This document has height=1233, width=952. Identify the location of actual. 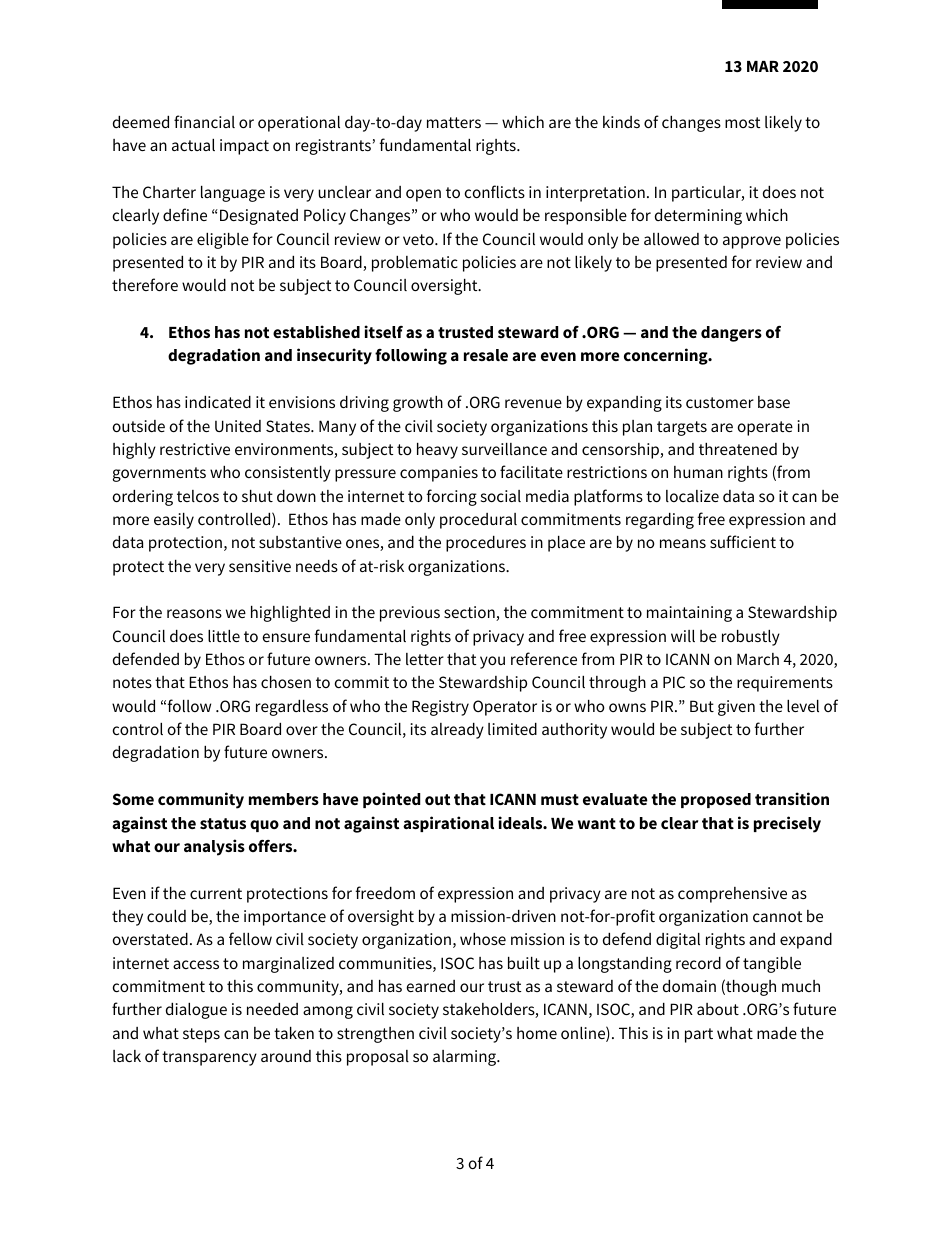
(193, 145).
